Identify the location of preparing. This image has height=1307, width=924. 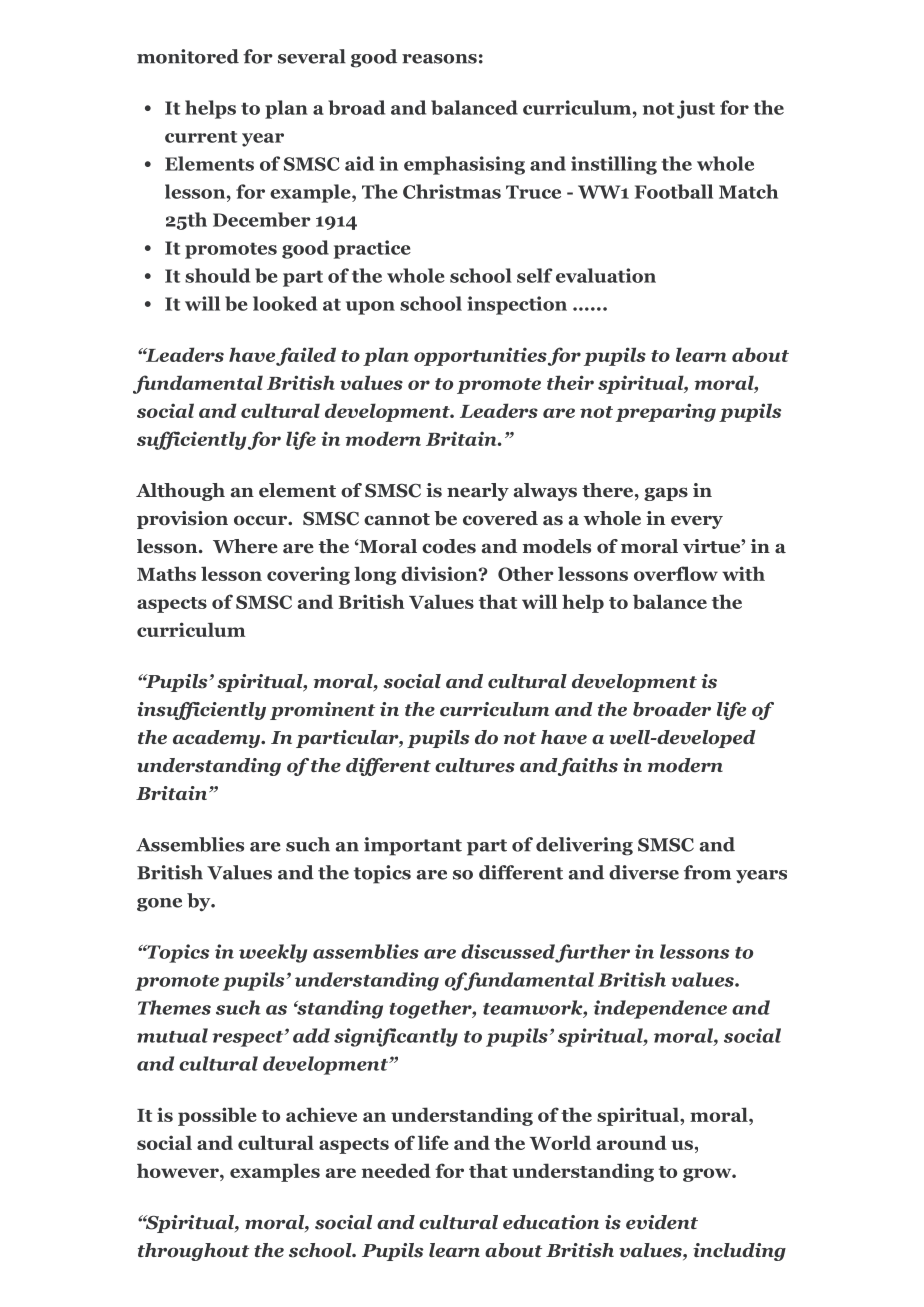
(666, 412).
